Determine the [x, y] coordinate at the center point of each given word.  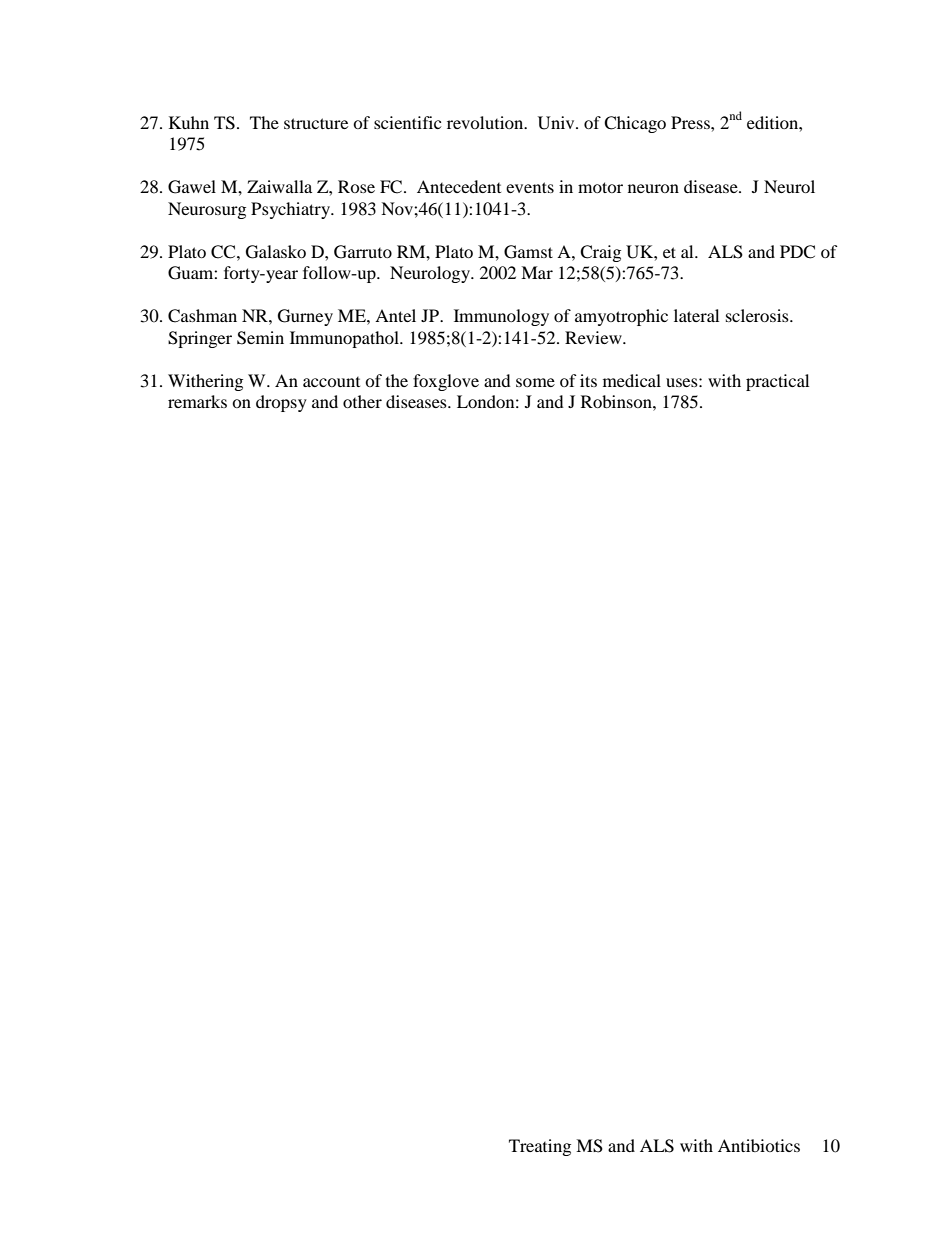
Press [691, 122]
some [535, 382]
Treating [540, 1147]
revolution [486, 122]
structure [316, 123]
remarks [197, 401]
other [362, 401]
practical [777, 382]
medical [632, 380]
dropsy [281, 403]
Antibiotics [759, 1145]
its [588, 380]
